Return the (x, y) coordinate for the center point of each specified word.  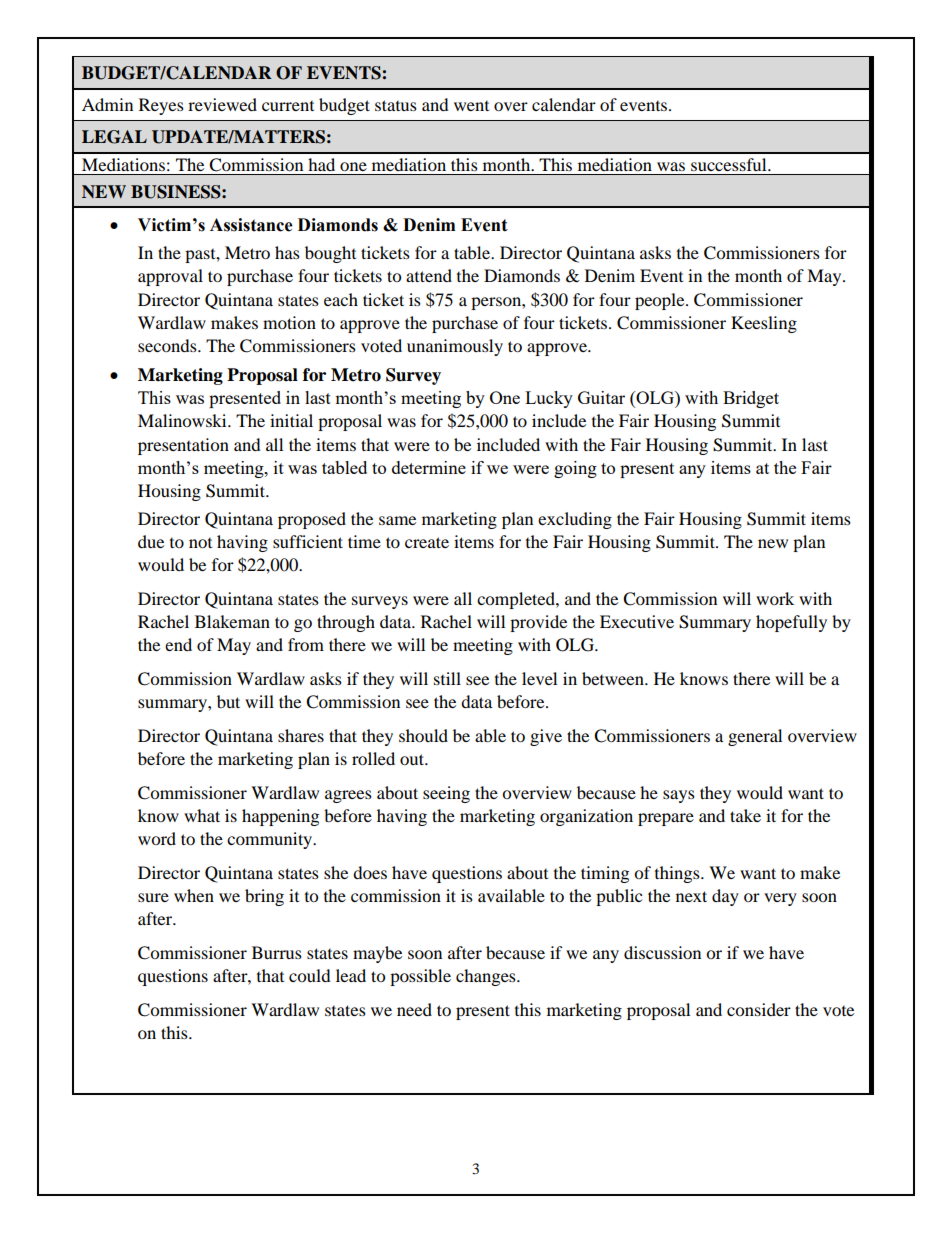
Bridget (751, 399)
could (310, 975)
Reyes (161, 106)
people (661, 301)
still (447, 678)
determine (429, 467)
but (228, 701)
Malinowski (183, 420)
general (755, 737)
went (471, 106)
